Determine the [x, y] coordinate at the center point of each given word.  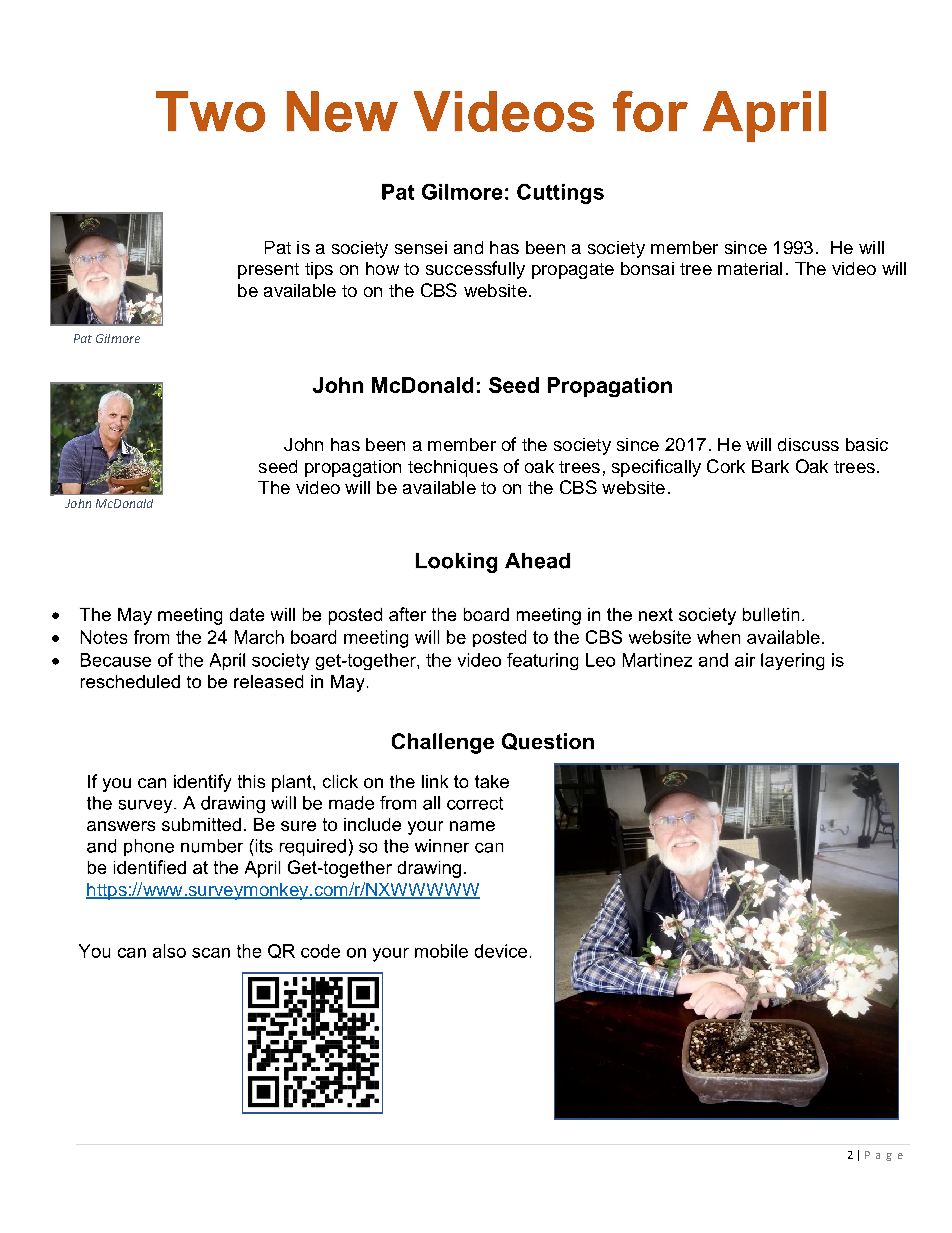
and [468, 247]
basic [867, 444]
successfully [475, 270]
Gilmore [118, 338]
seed [278, 466]
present [268, 271]
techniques [453, 468]
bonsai [647, 268]
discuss [808, 444]
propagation [353, 468]
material [750, 268]
